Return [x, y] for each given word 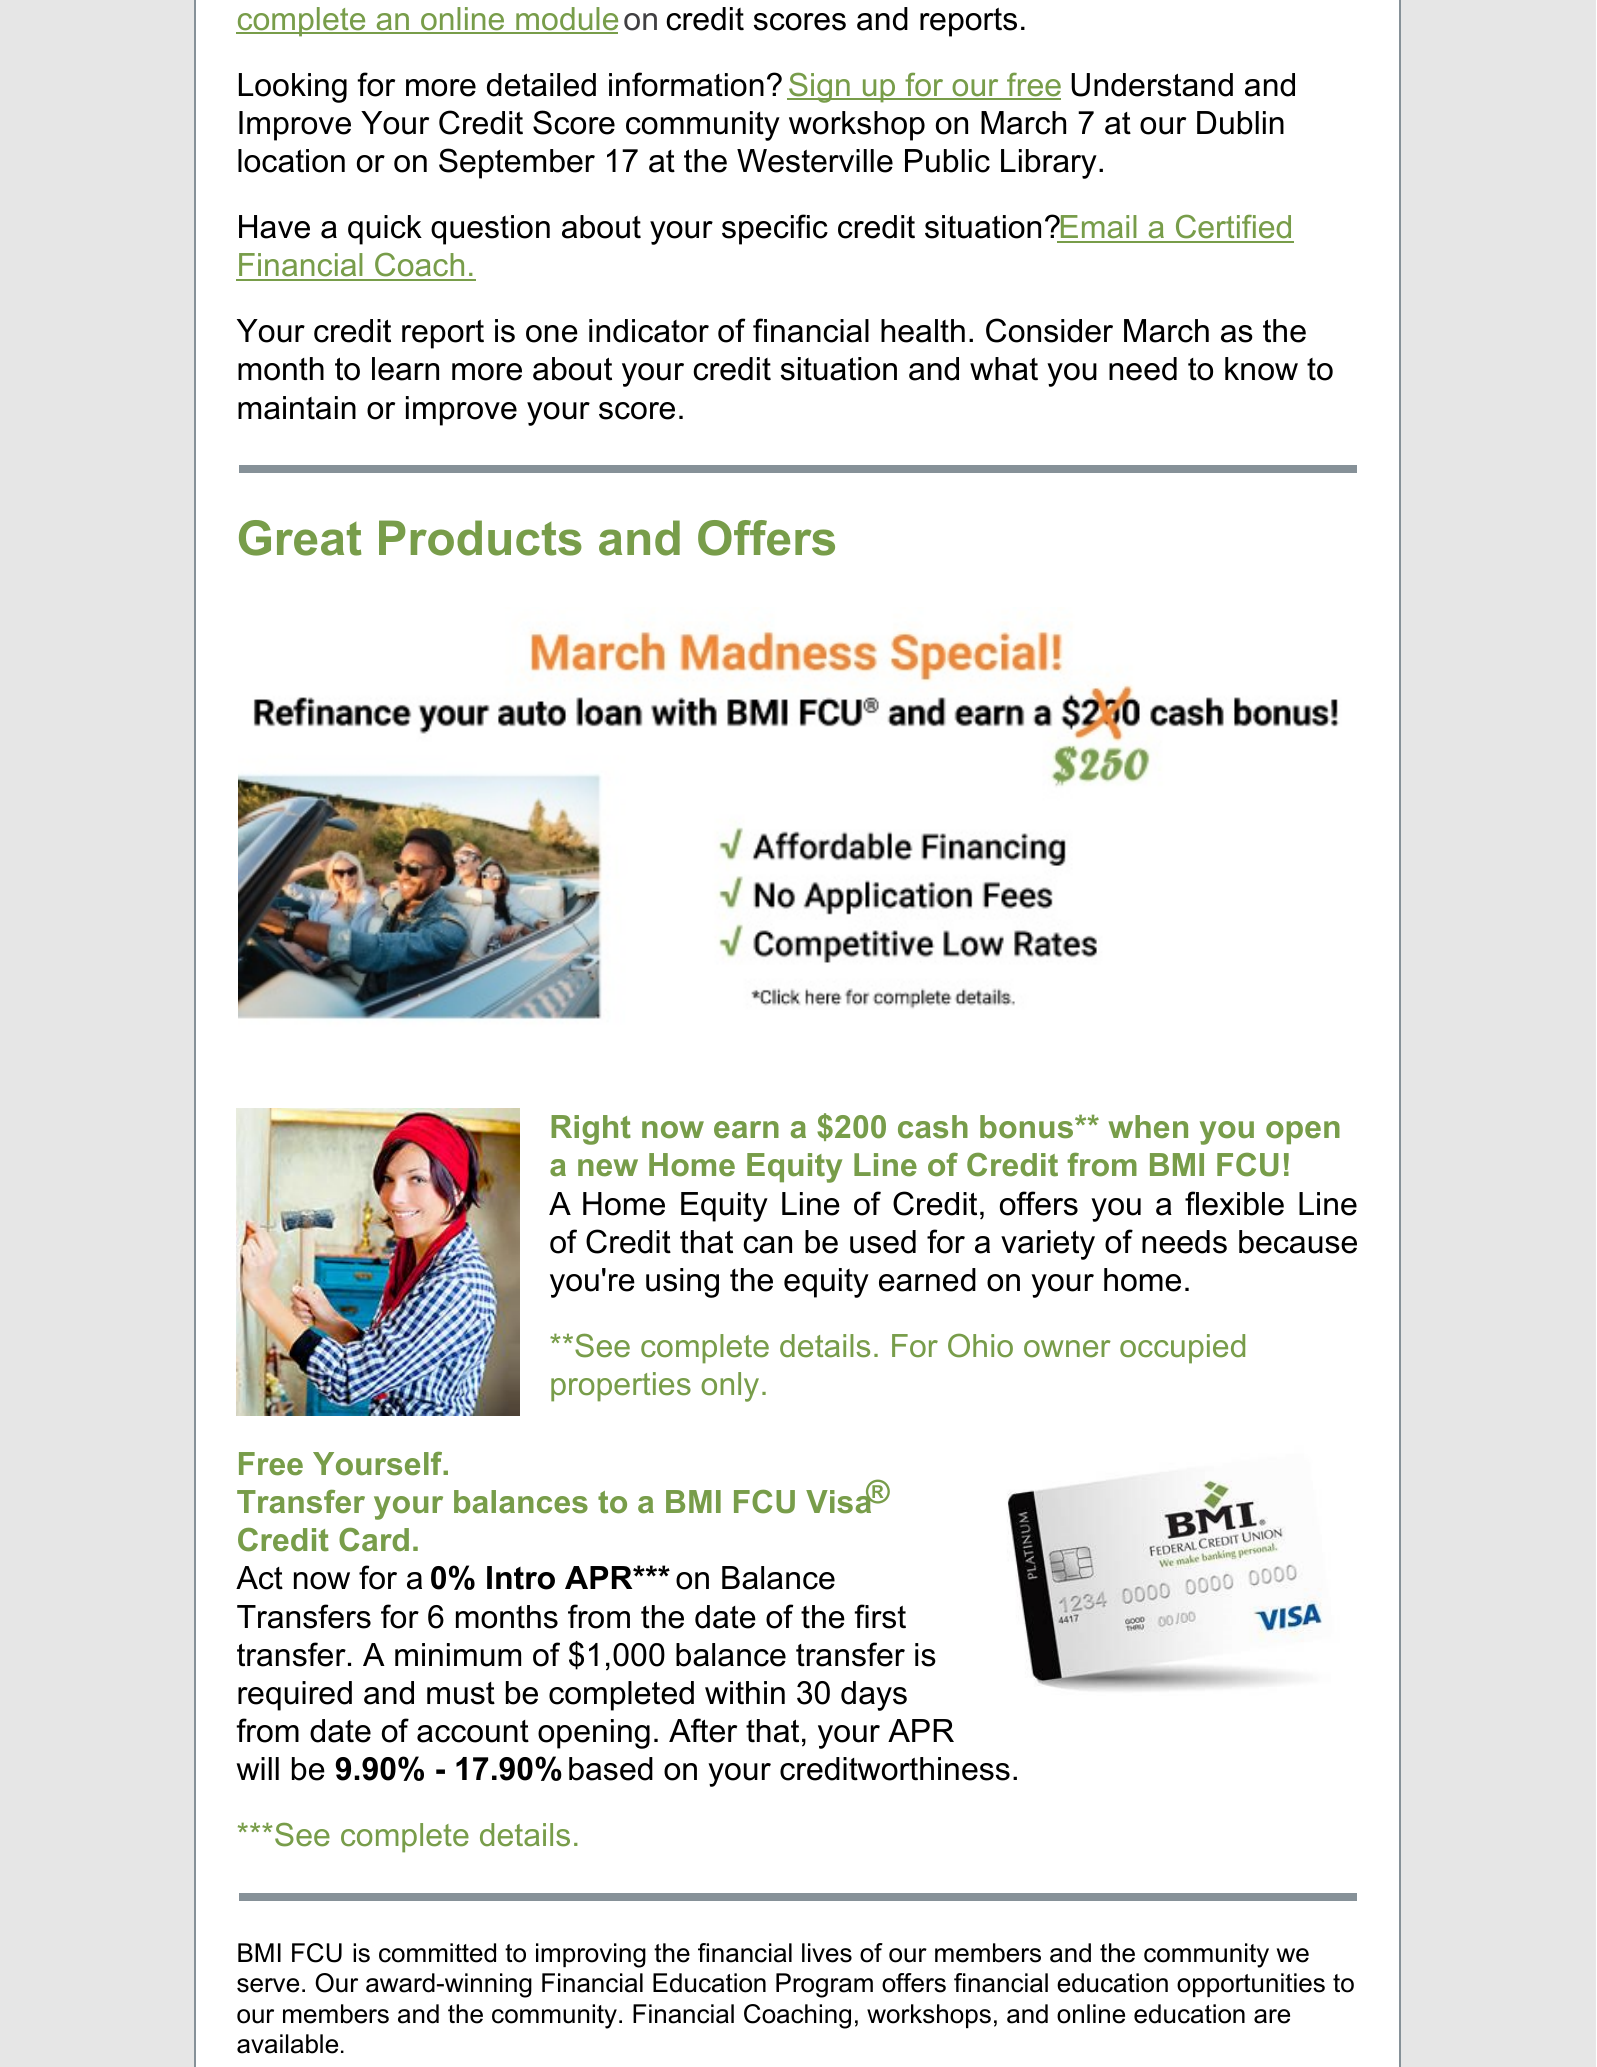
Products [480, 538]
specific [775, 229]
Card [374, 1540]
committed [437, 1953]
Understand [1152, 85]
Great [300, 538]
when [1148, 1126]
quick [385, 230]
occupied [1182, 1349]
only [730, 1387]
